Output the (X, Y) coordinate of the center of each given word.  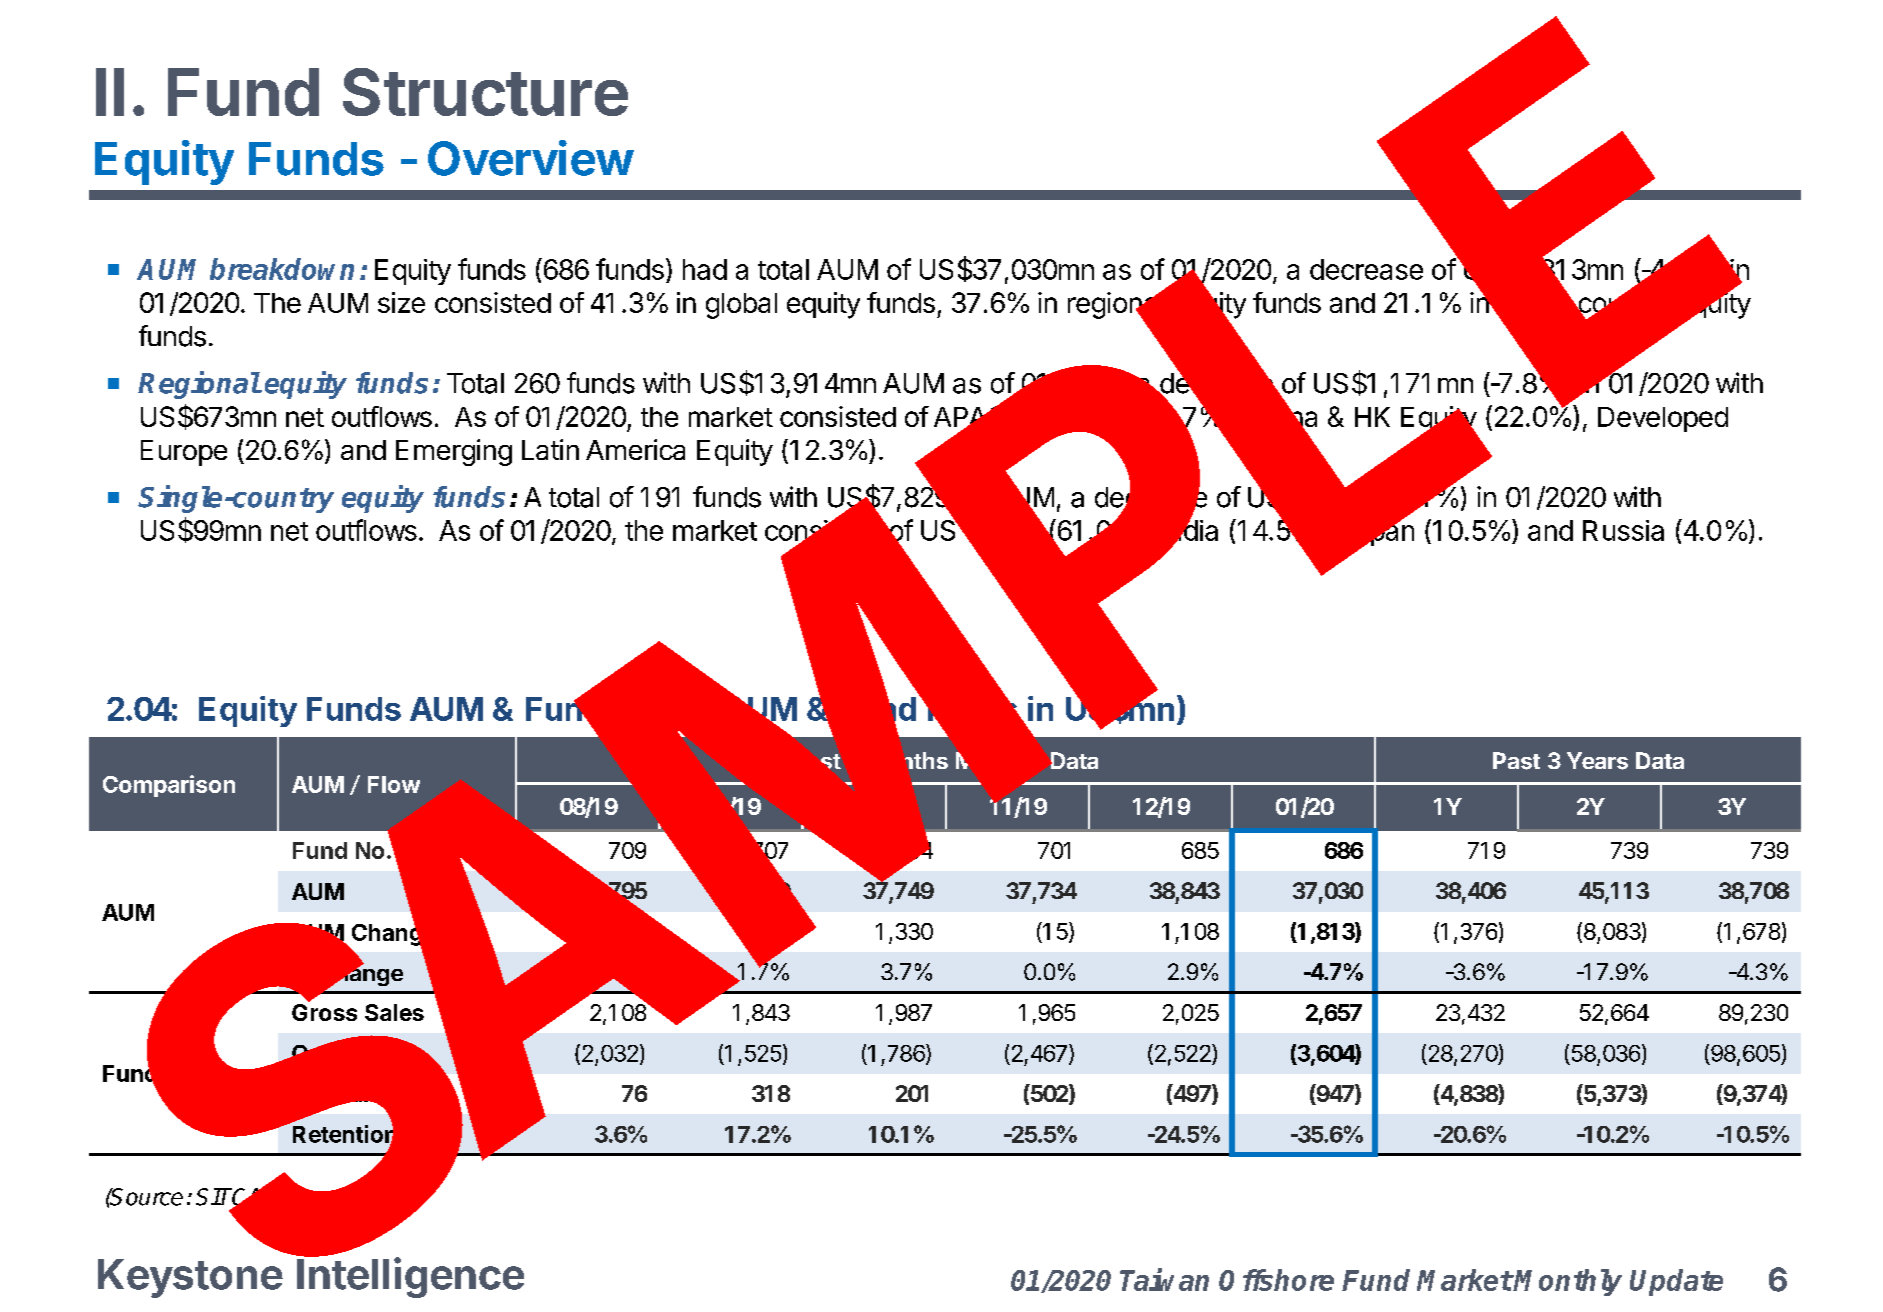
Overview (530, 158)
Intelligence (410, 1277)
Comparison (169, 786)
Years (1597, 761)
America (635, 449)
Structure (485, 92)
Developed (1663, 419)
